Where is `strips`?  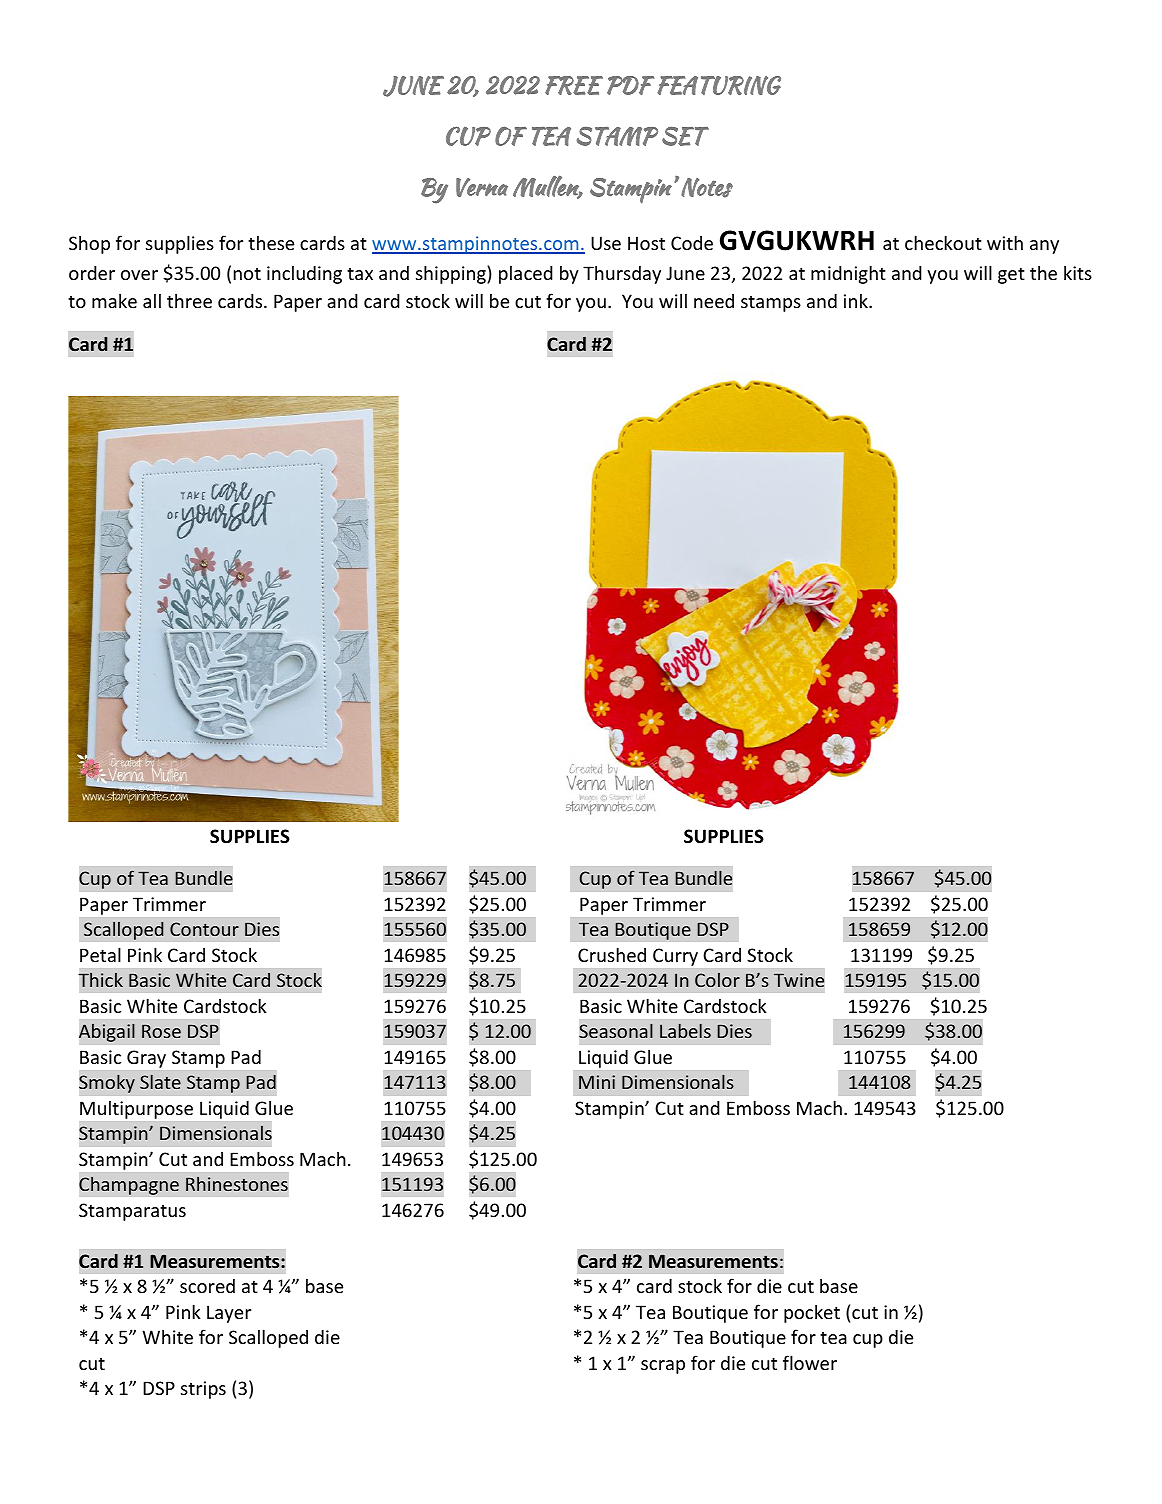 strips is located at coordinates (203, 1390).
